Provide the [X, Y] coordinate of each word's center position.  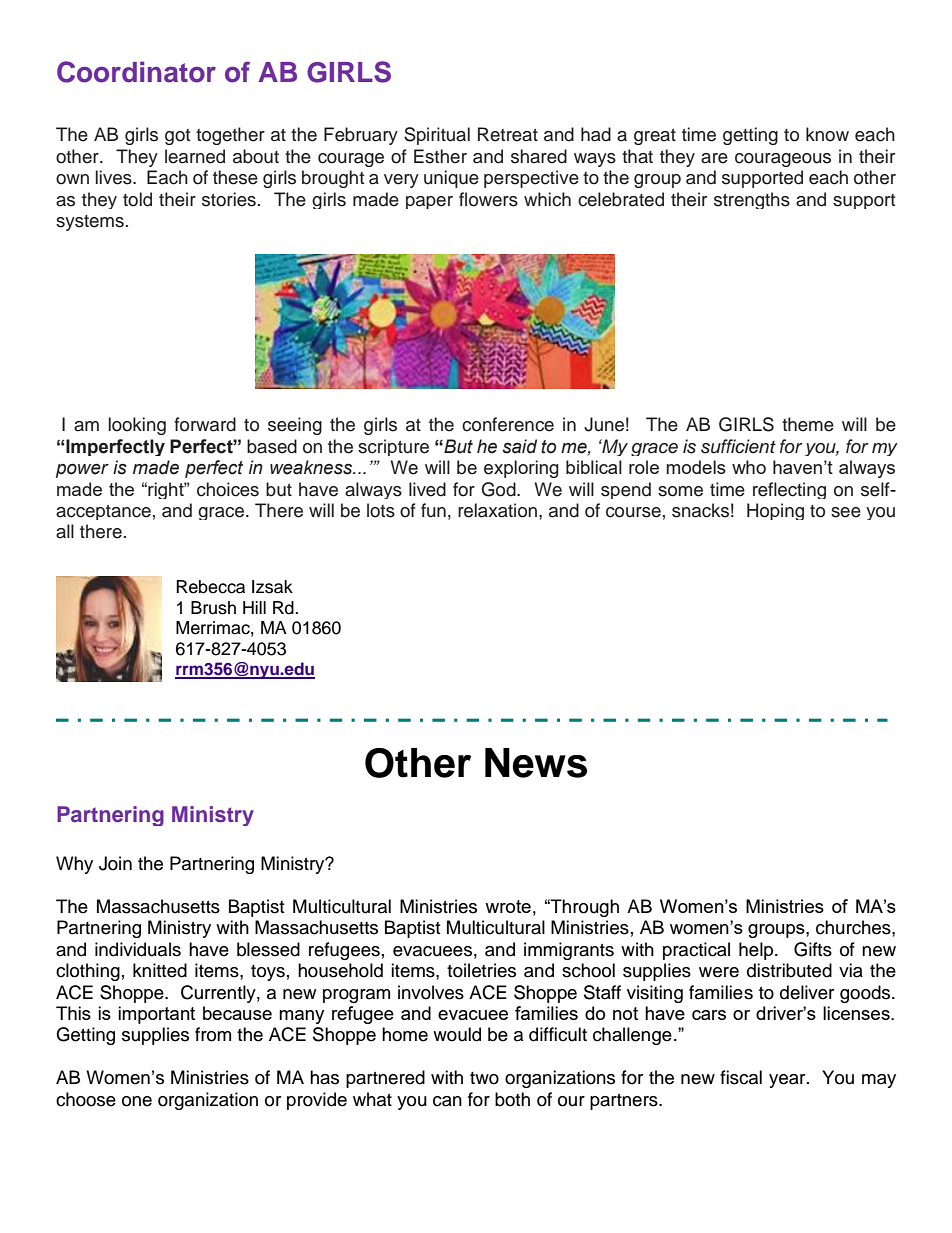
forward [205, 424]
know [827, 134]
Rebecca [210, 587]
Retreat [508, 134]
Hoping [775, 511]
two [484, 1078]
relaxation [497, 510]
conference [508, 424]
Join [115, 863]
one [137, 1101]
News [536, 763]
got [177, 137]
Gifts [813, 949]
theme [808, 424]
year [788, 1081]
